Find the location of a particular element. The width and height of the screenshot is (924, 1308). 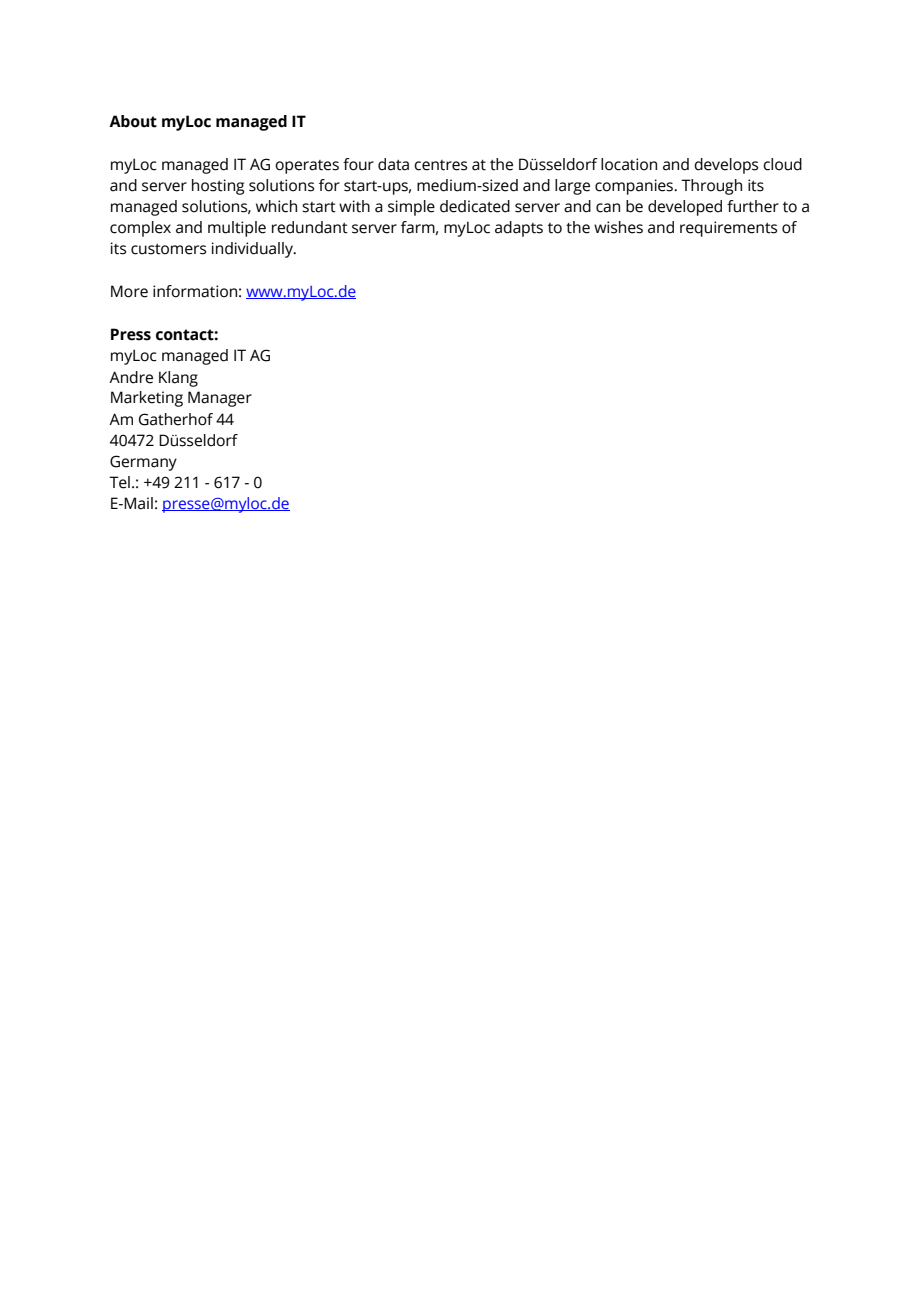

Germany is located at coordinates (143, 463).
